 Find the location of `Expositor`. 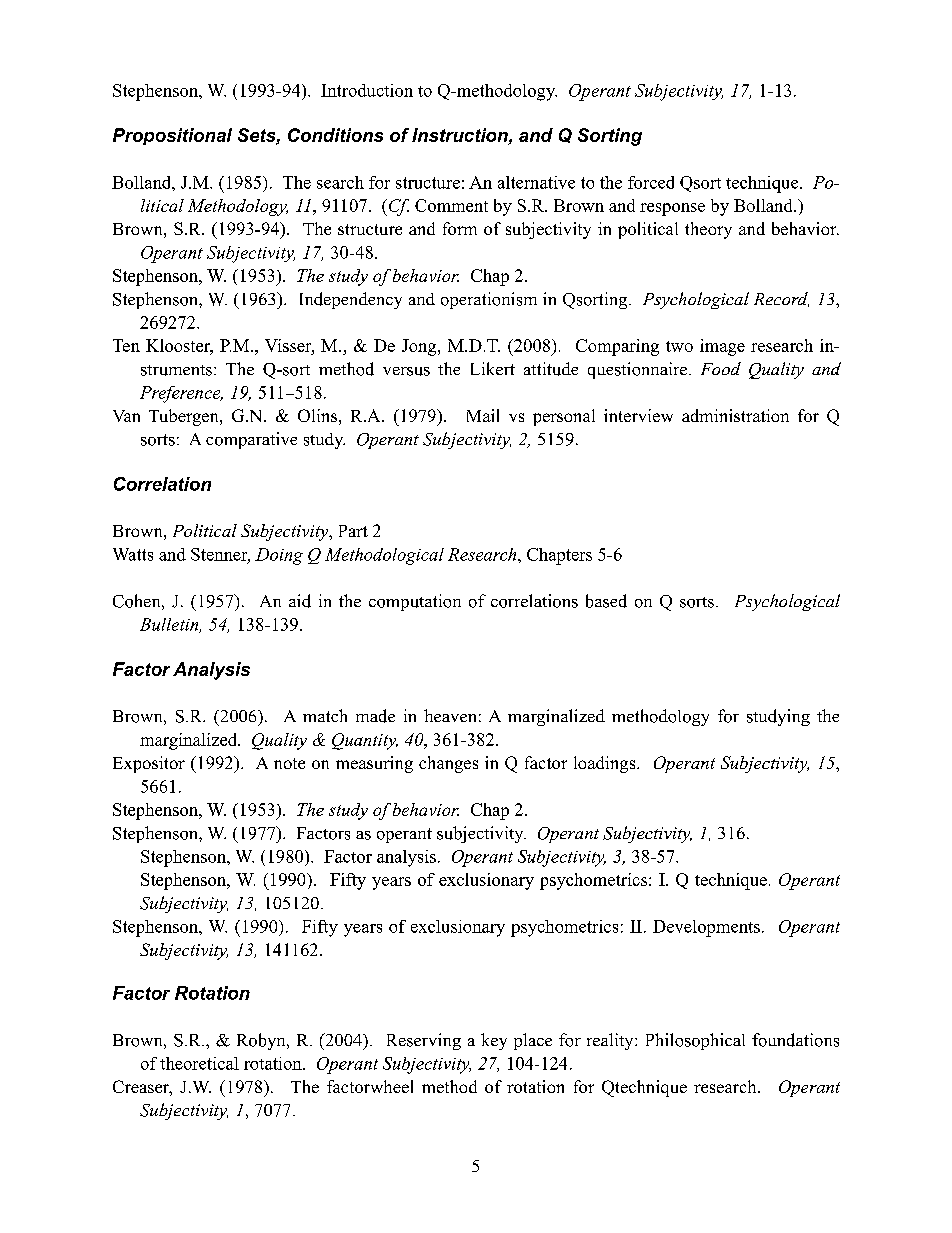

Expositor is located at coordinates (149, 764).
